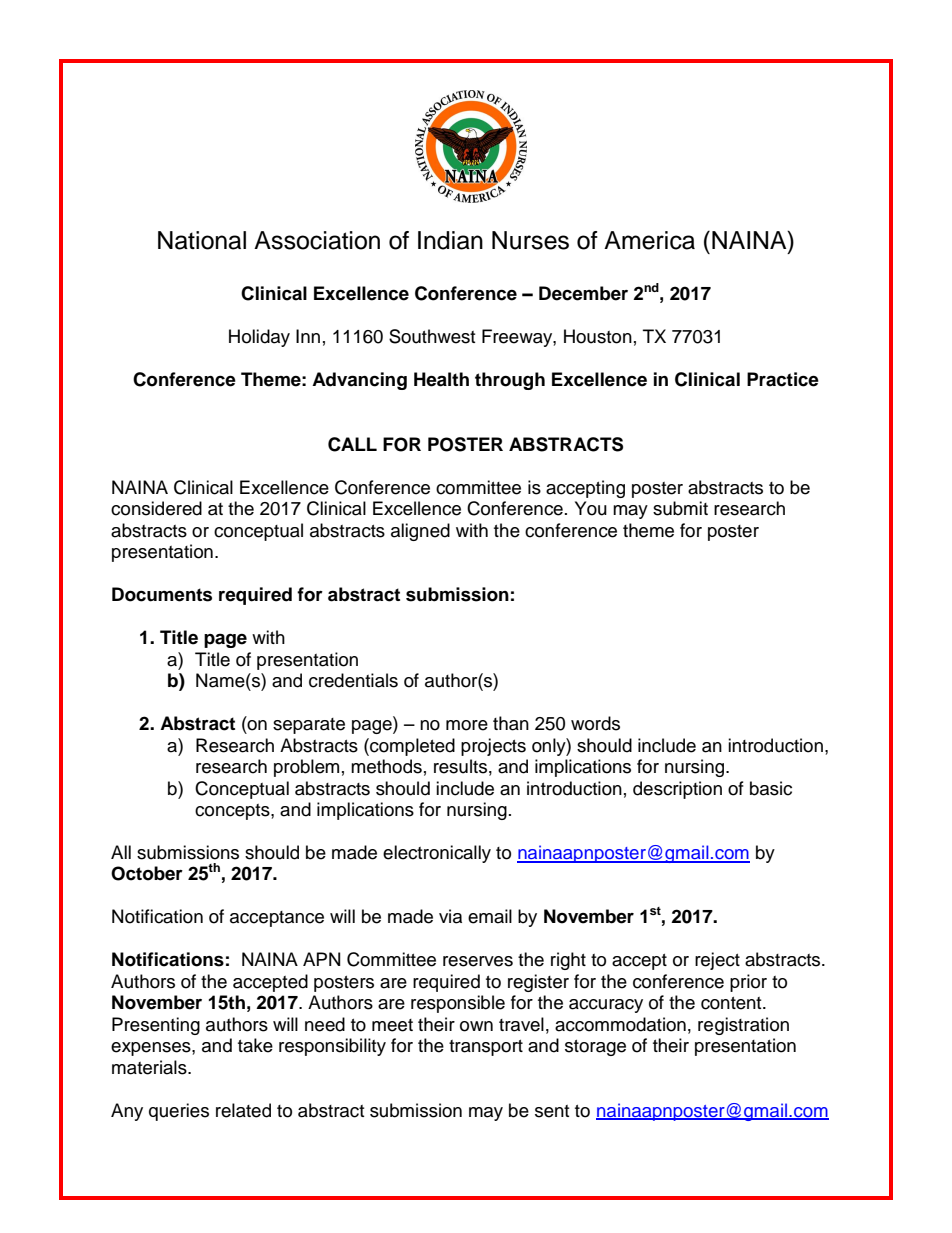 The height and width of the screenshot is (1233, 952). What do you see at coordinates (595, 723) in the screenshot?
I see `words` at bounding box center [595, 723].
